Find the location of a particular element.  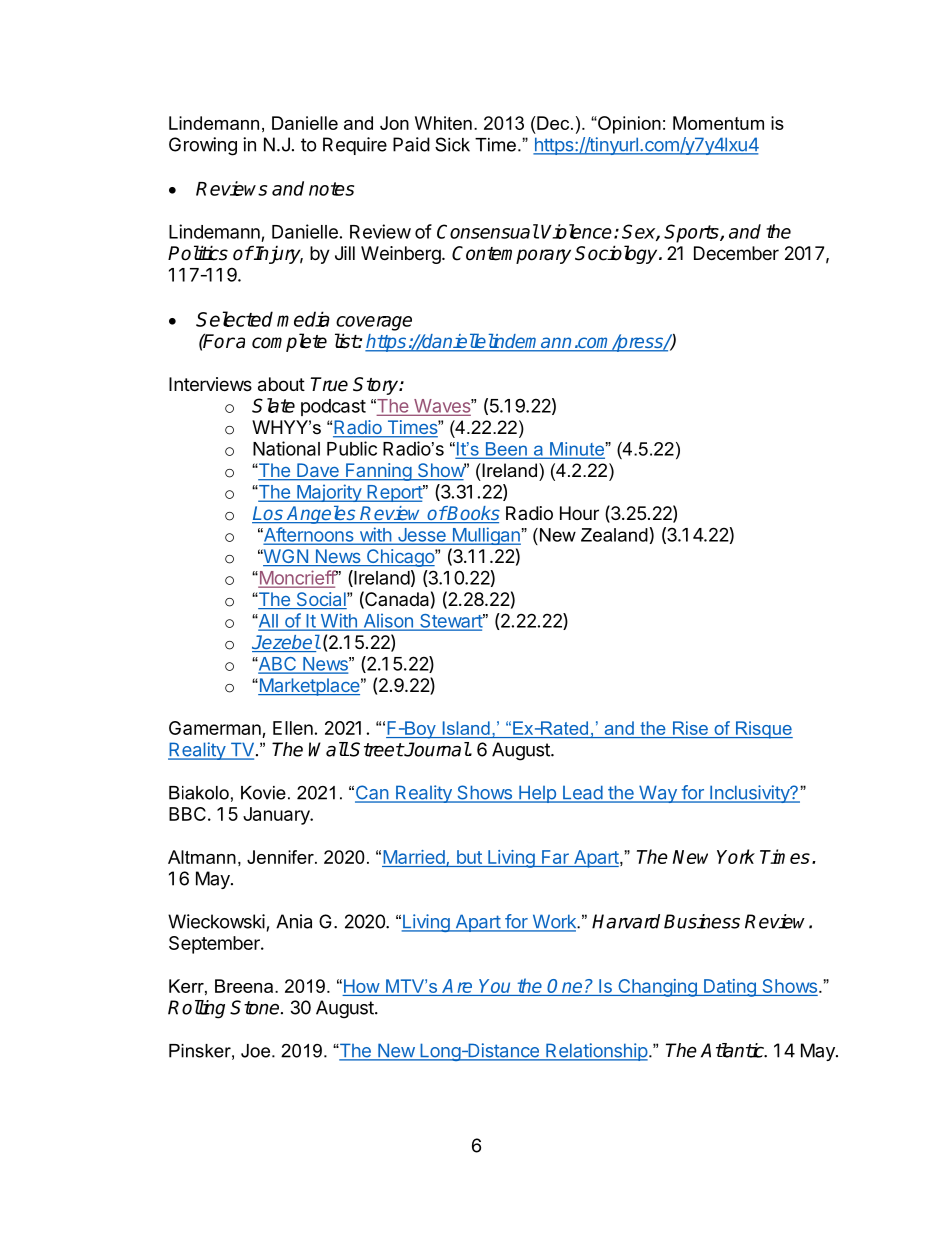

Joe is located at coordinates (255, 1051).
